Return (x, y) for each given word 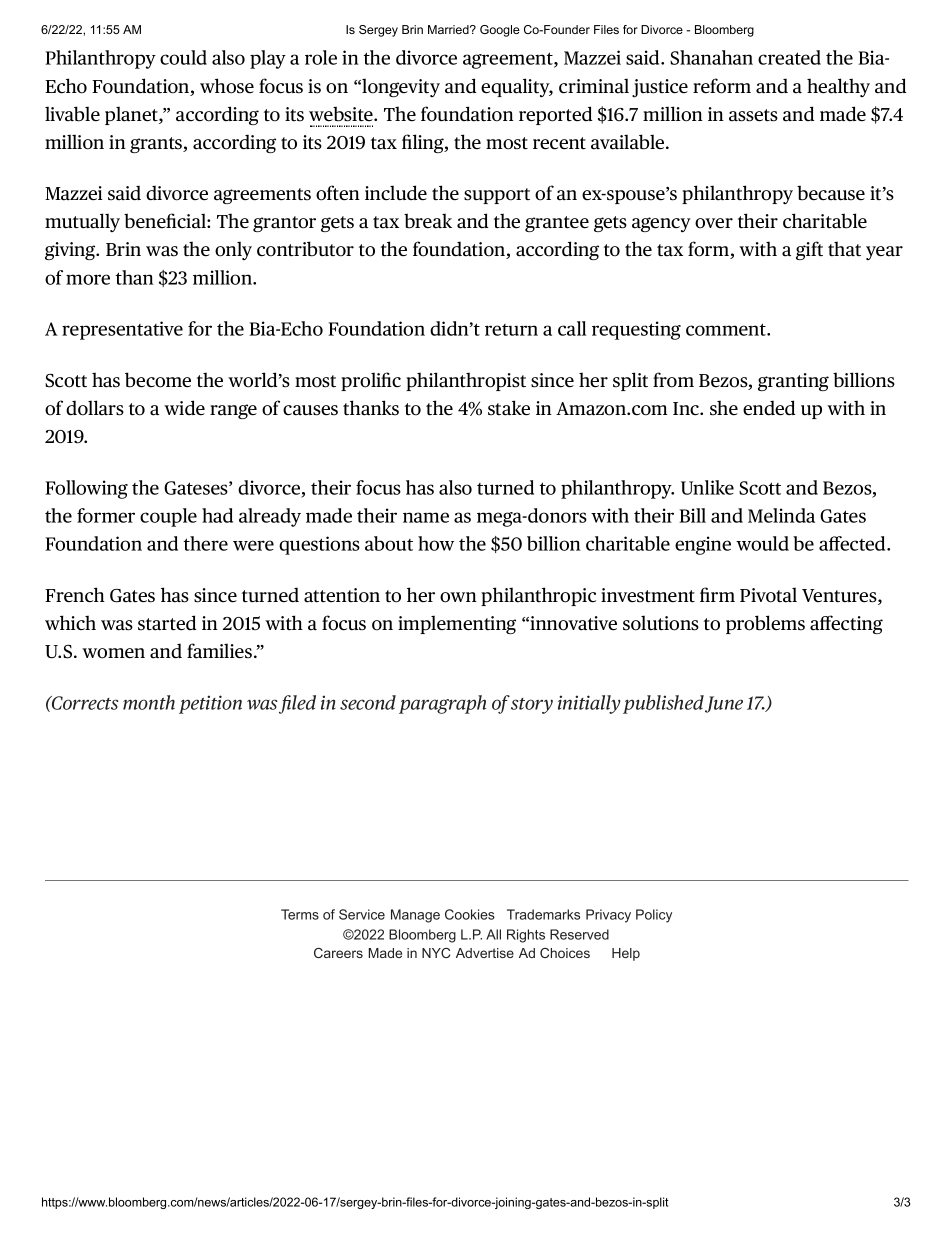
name (426, 517)
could (183, 57)
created (789, 57)
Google (500, 31)
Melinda (781, 515)
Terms (300, 914)
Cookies (470, 914)
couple (168, 517)
